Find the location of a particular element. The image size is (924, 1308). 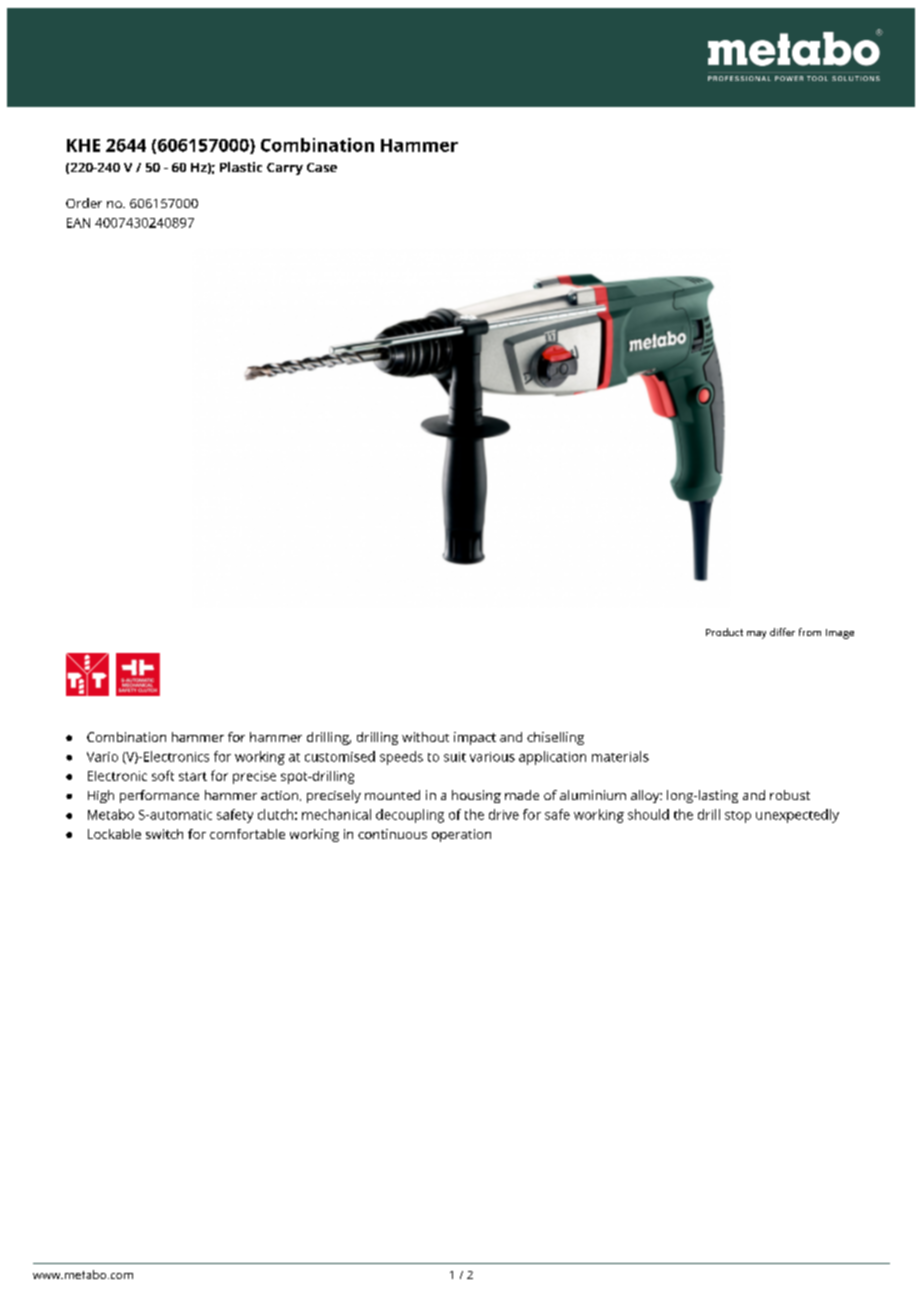

without is located at coordinates (425, 737).
